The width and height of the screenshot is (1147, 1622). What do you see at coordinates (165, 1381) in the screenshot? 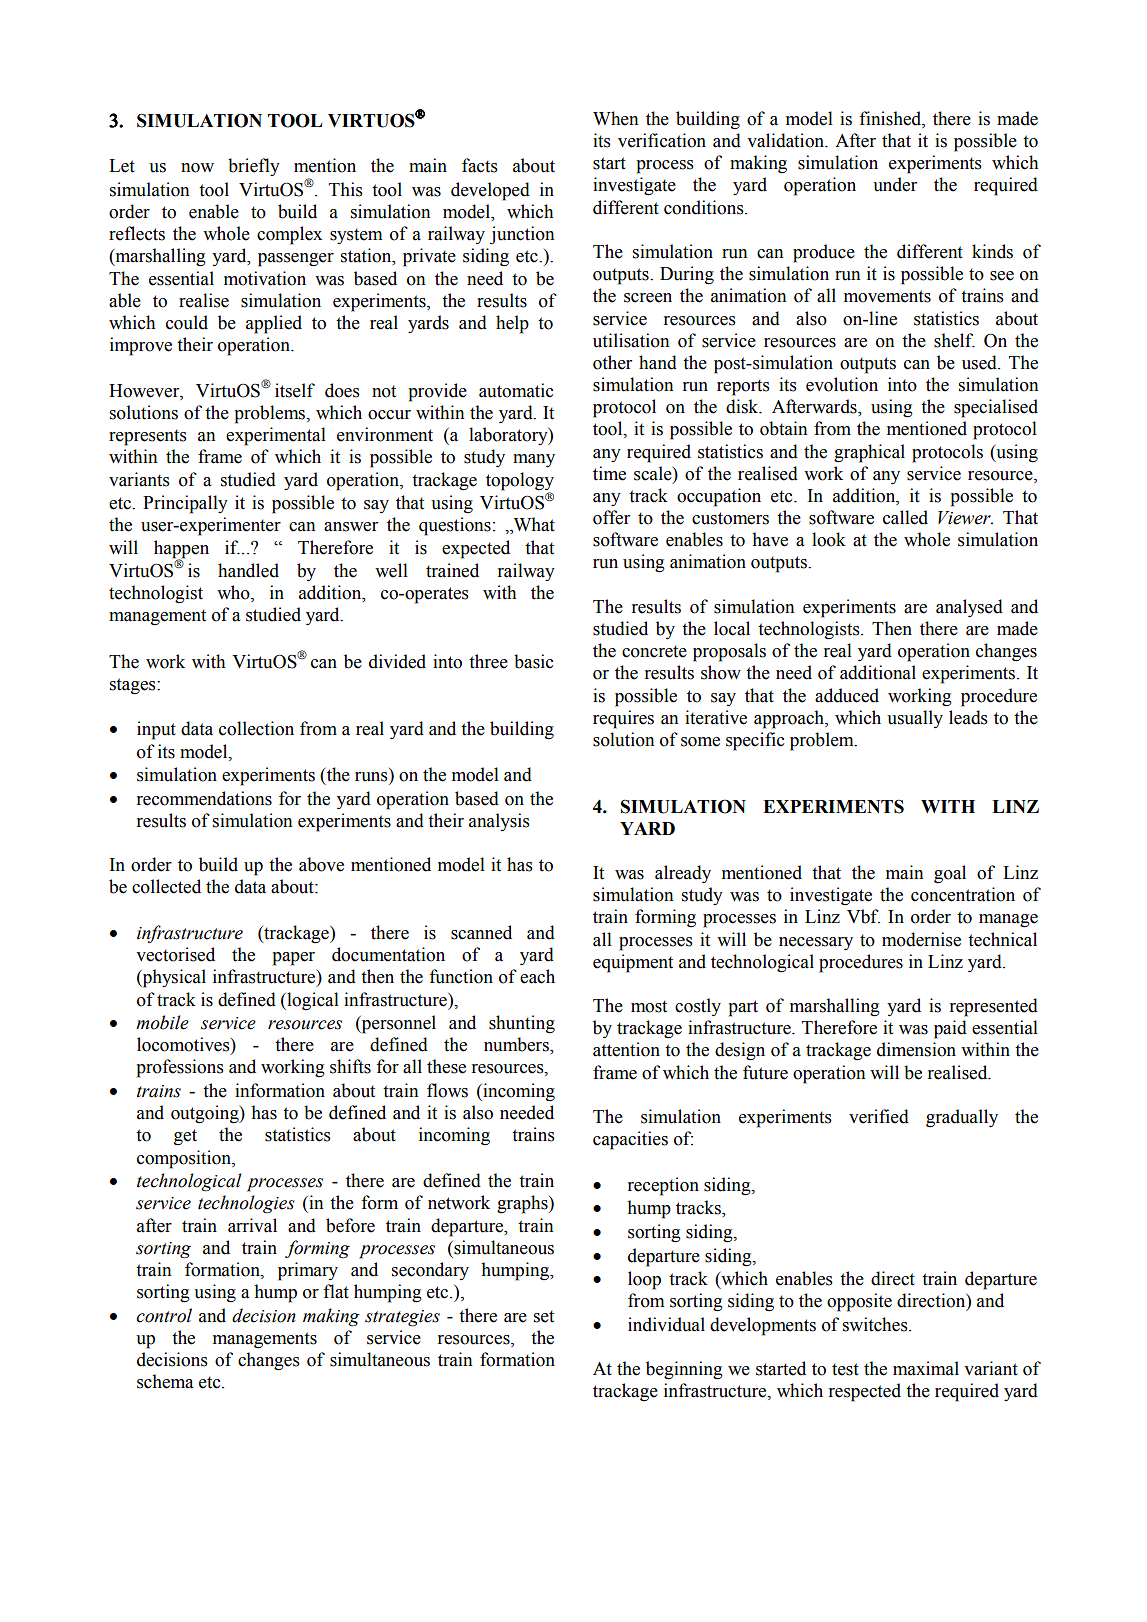
I see `schema` at bounding box center [165, 1381].
